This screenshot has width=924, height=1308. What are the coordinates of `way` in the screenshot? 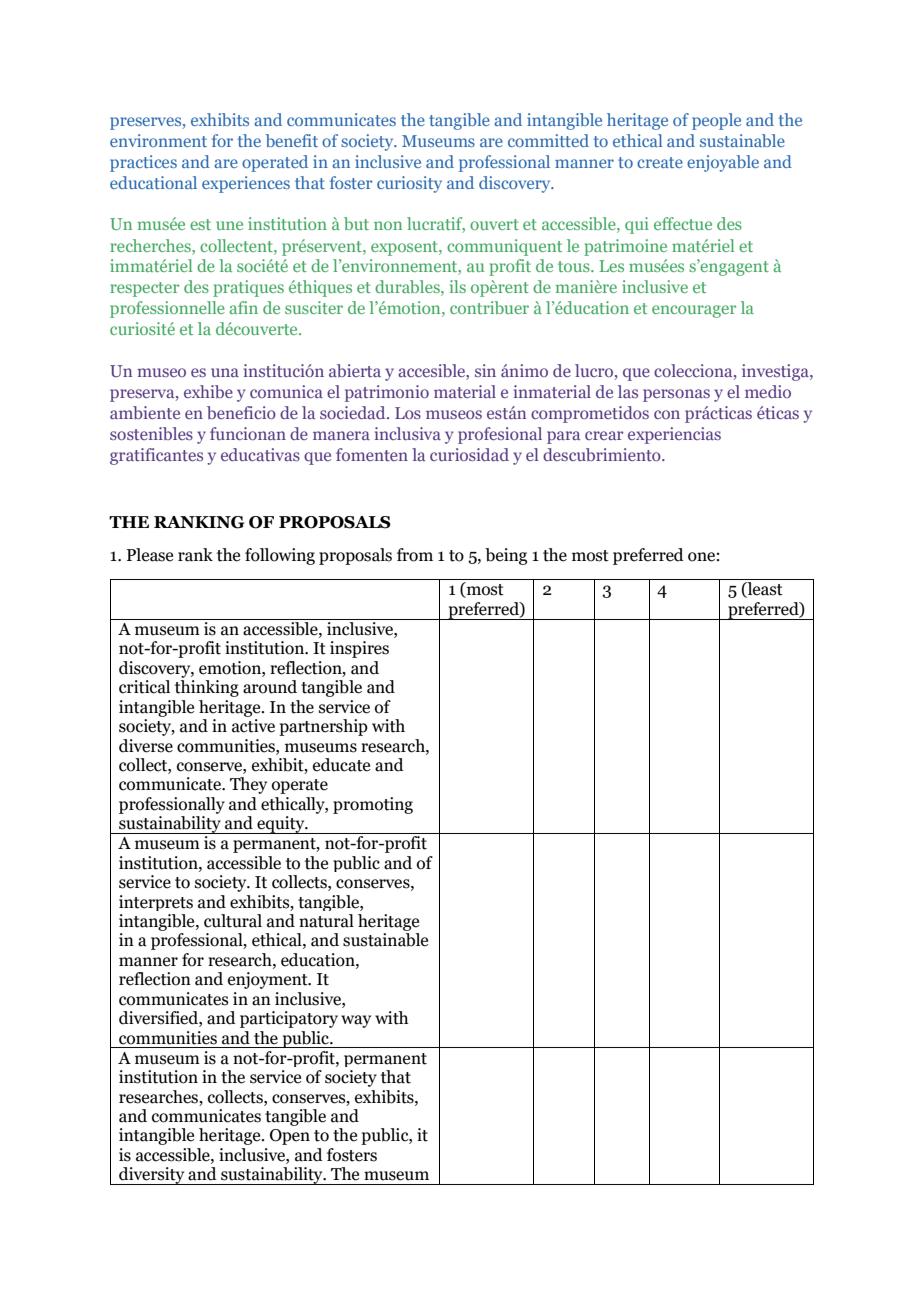 It's located at (356, 1021).
